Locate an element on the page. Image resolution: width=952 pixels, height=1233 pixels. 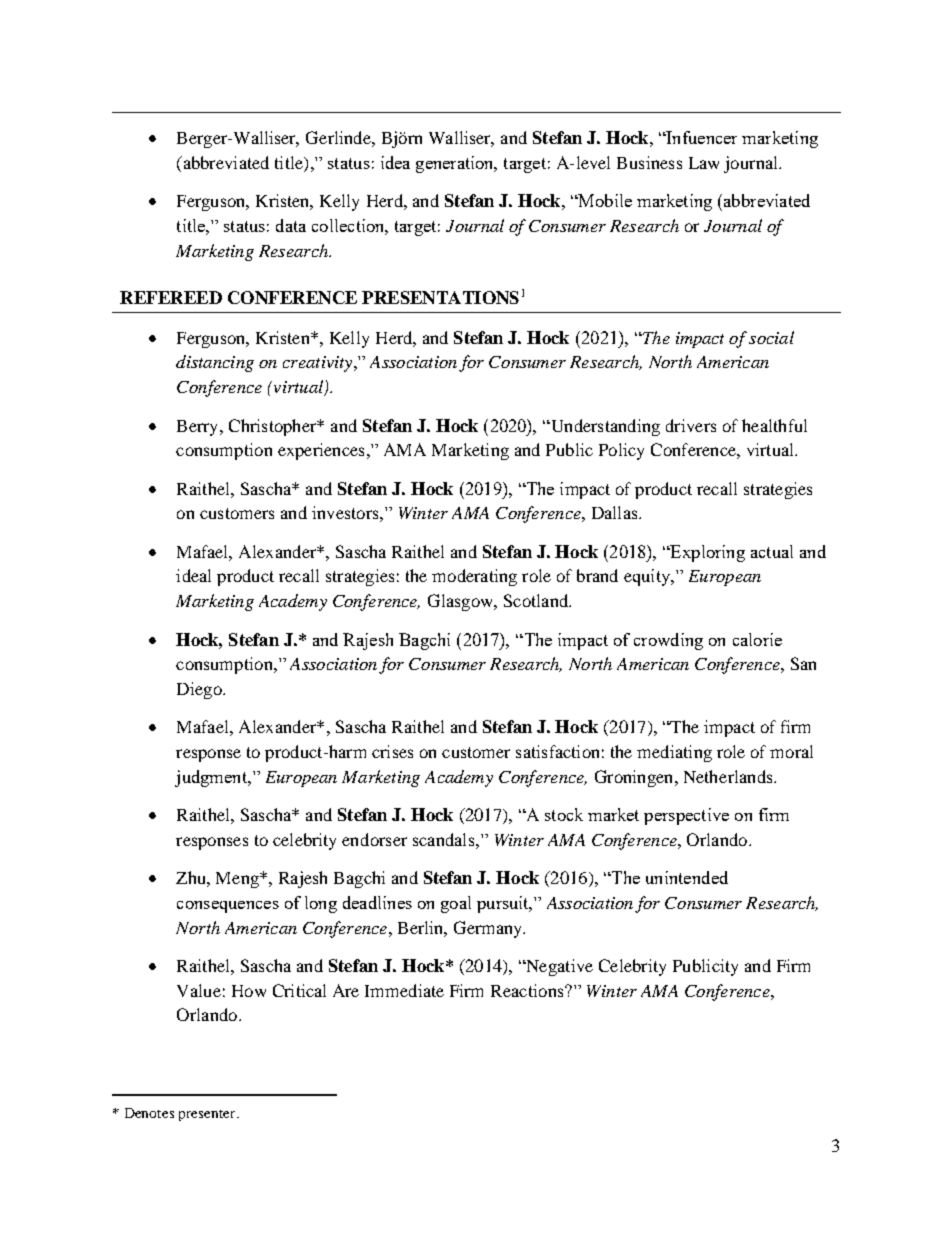
generation is located at coordinates (456, 164).
